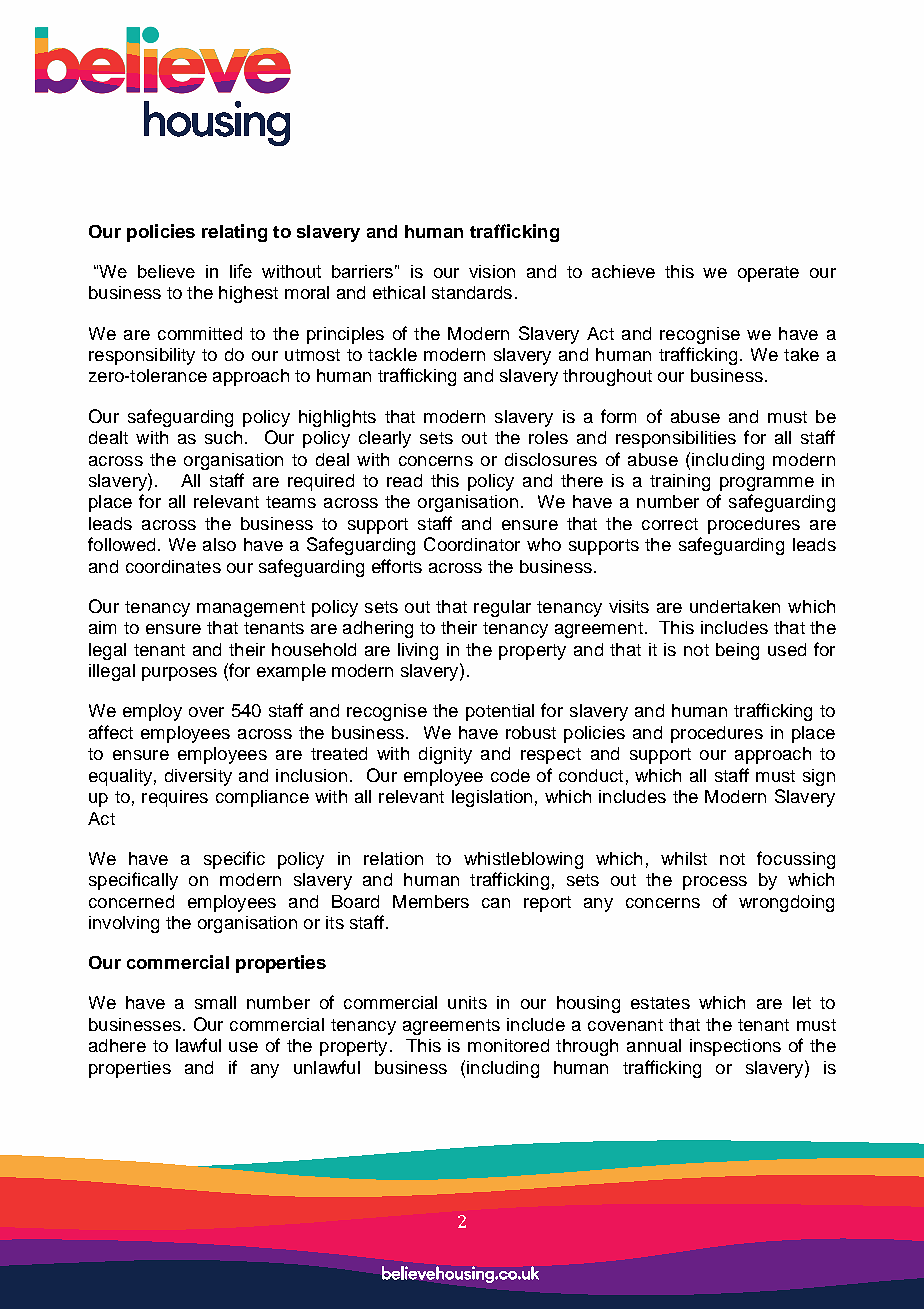 The image size is (924, 1309). What do you see at coordinates (418, 651) in the image?
I see `living` at bounding box center [418, 651].
